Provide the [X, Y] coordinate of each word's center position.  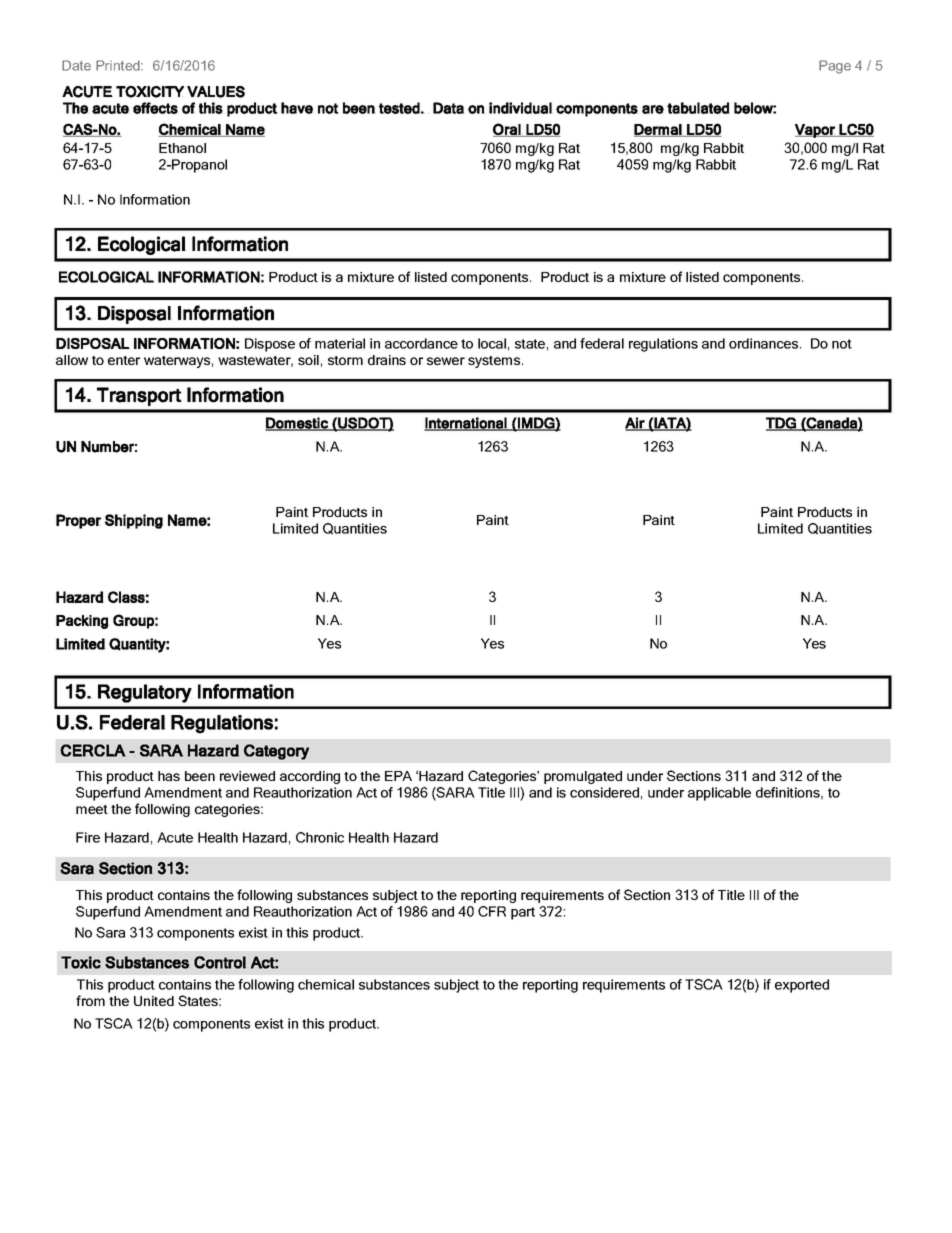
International [466, 424]
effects [156, 108]
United [154, 1001]
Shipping [134, 521]
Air [635, 424]
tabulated [698, 108]
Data [448, 108]
